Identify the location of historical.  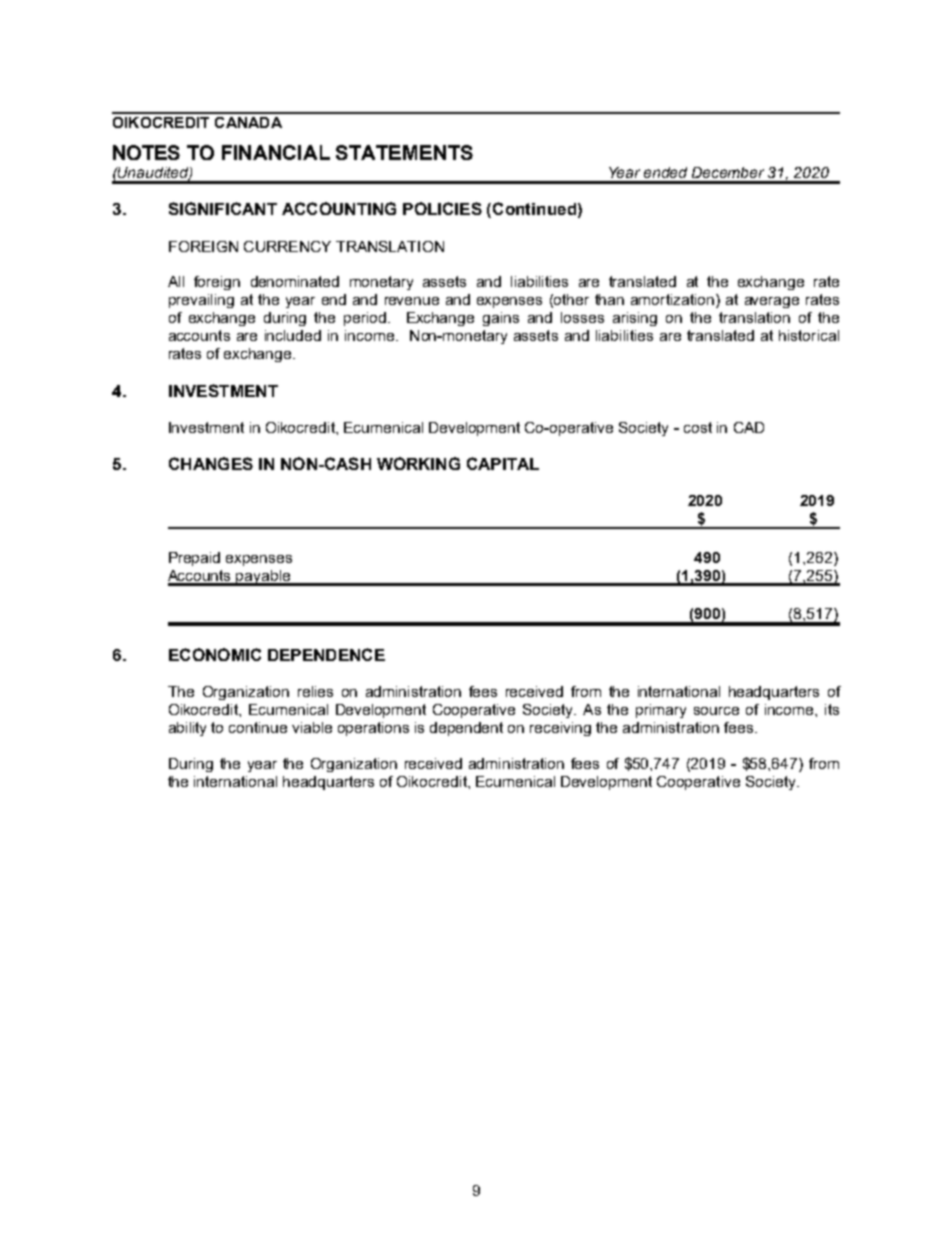
(809, 335).
